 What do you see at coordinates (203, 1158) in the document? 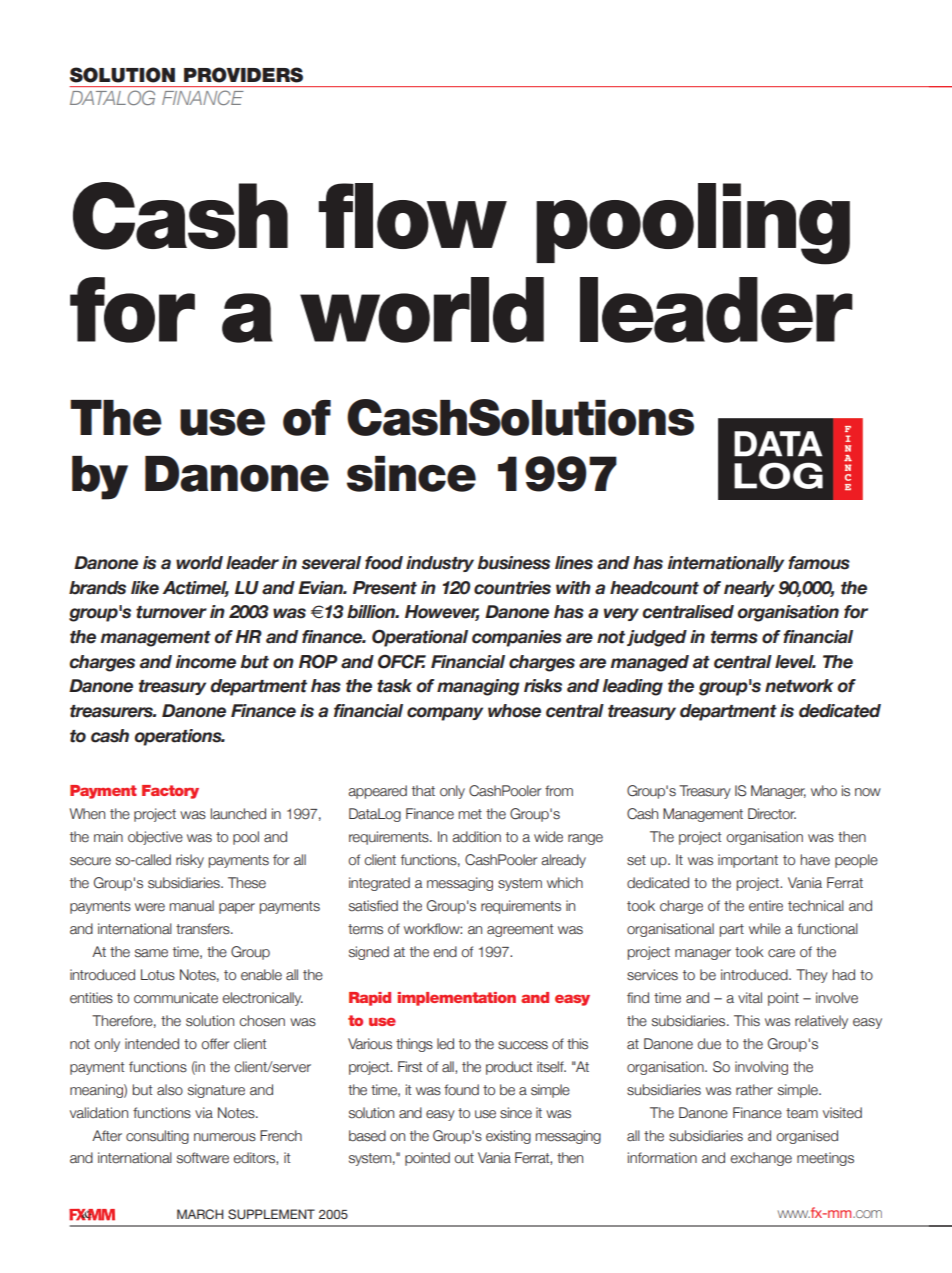
I see `software` at bounding box center [203, 1158].
